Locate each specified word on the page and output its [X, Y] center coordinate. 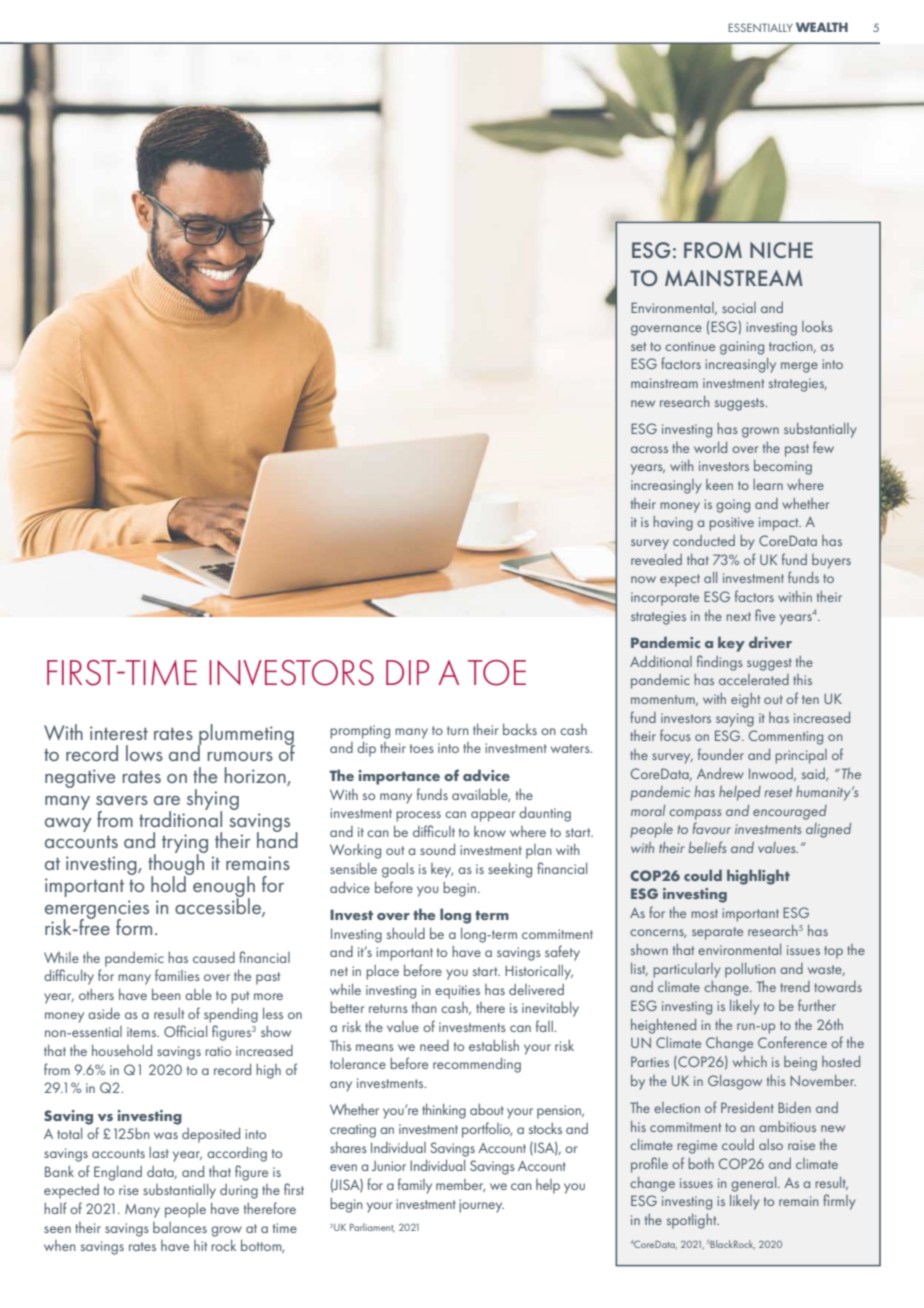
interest [119, 733]
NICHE [781, 250]
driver [770, 642]
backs [520, 729]
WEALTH [822, 27]
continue [690, 346]
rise [129, 1190]
